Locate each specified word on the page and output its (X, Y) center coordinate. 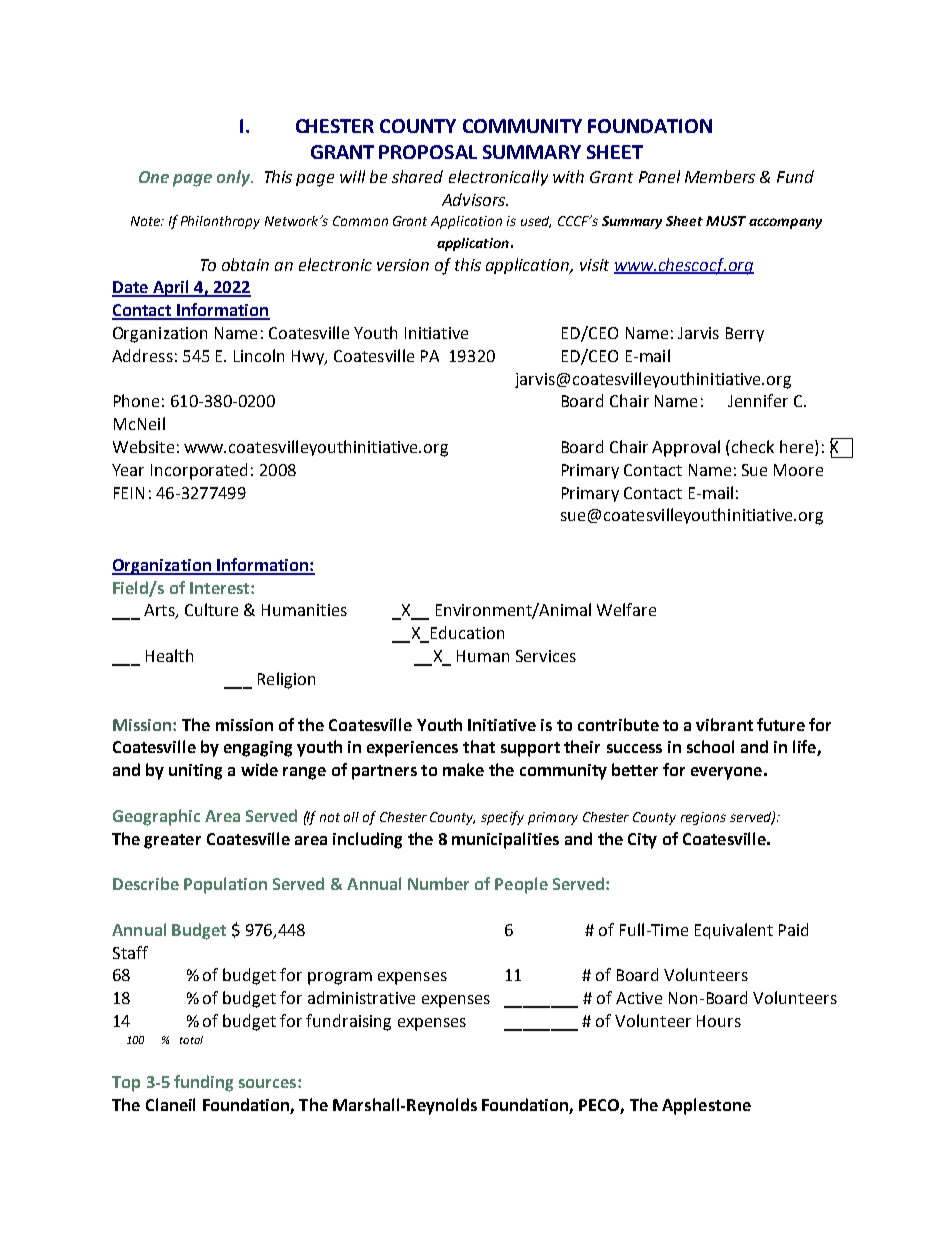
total (191, 1040)
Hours (719, 1021)
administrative (361, 997)
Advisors (474, 199)
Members (720, 176)
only (234, 178)
